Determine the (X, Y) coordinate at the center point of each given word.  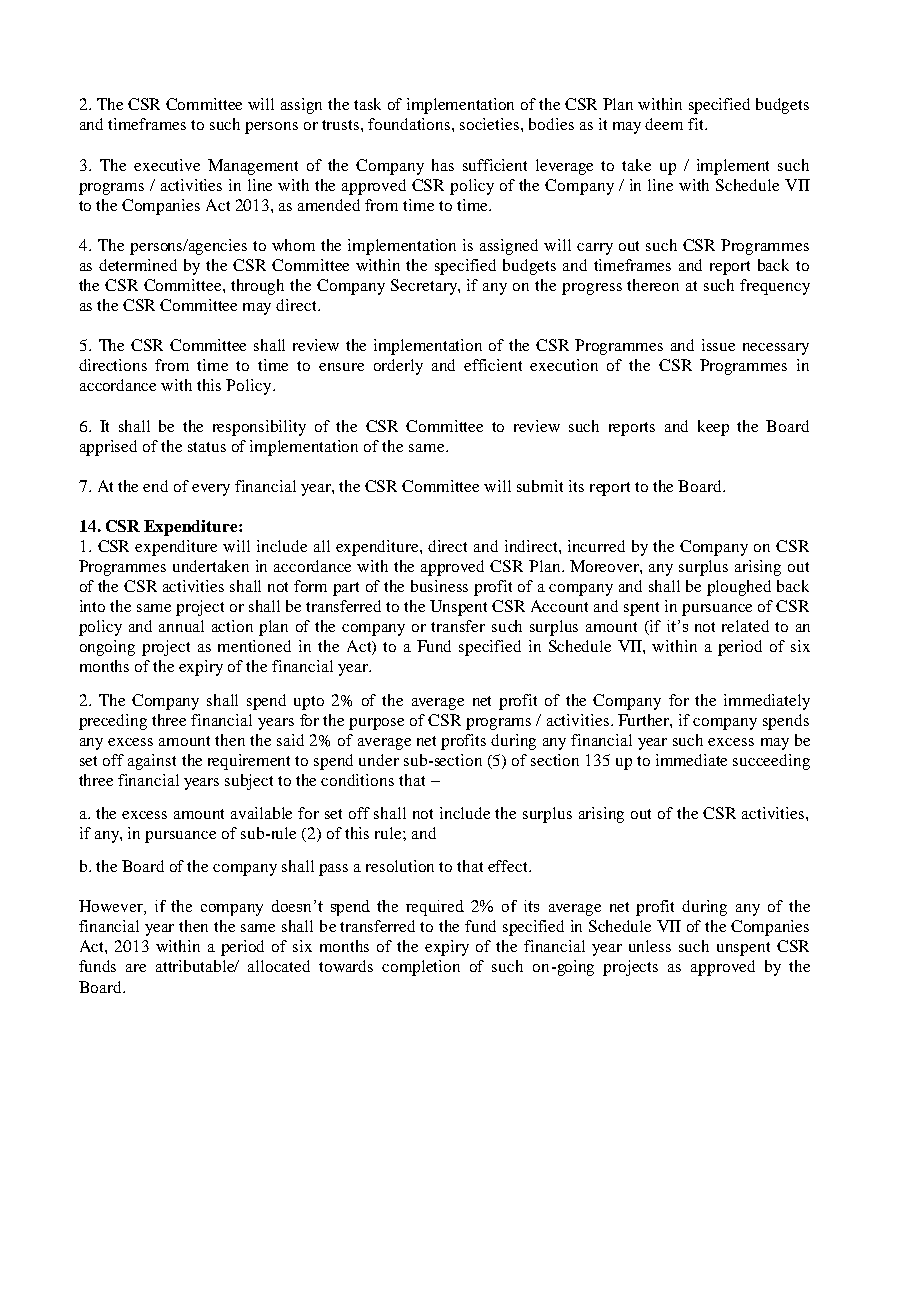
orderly (398, 367)
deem (664, 124)
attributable (197, 966)
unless (650, 946)
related (745, 626)
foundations (410, 124)
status (207, 447)
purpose (376, 724)
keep (713, 428)
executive (167, 165)
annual (181, 626)
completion (421, 968)
